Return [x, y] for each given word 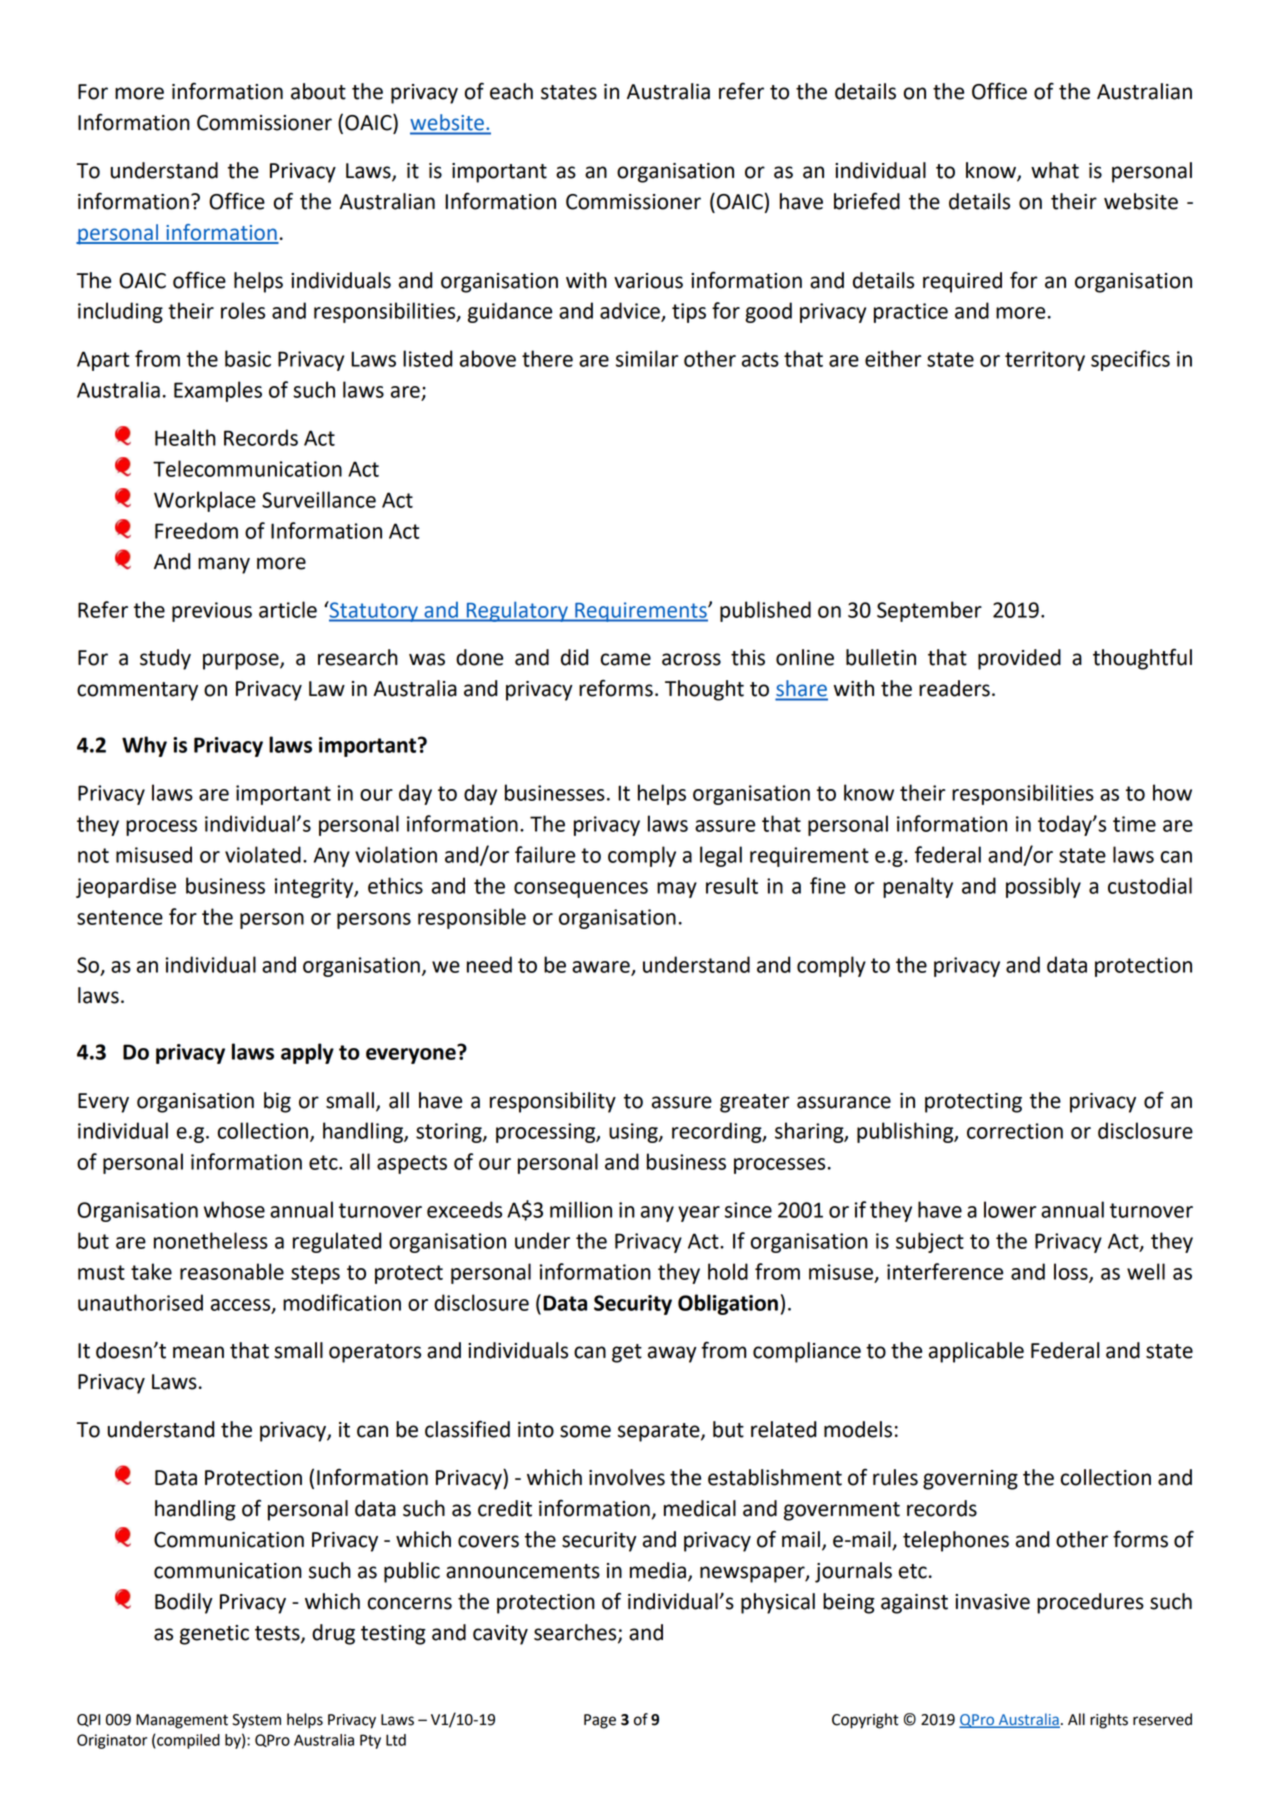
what [1055, 170]
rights [1109, 1721]
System [256, 1721]
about [318, 91]
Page [600, 1721]
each [511, 91]
